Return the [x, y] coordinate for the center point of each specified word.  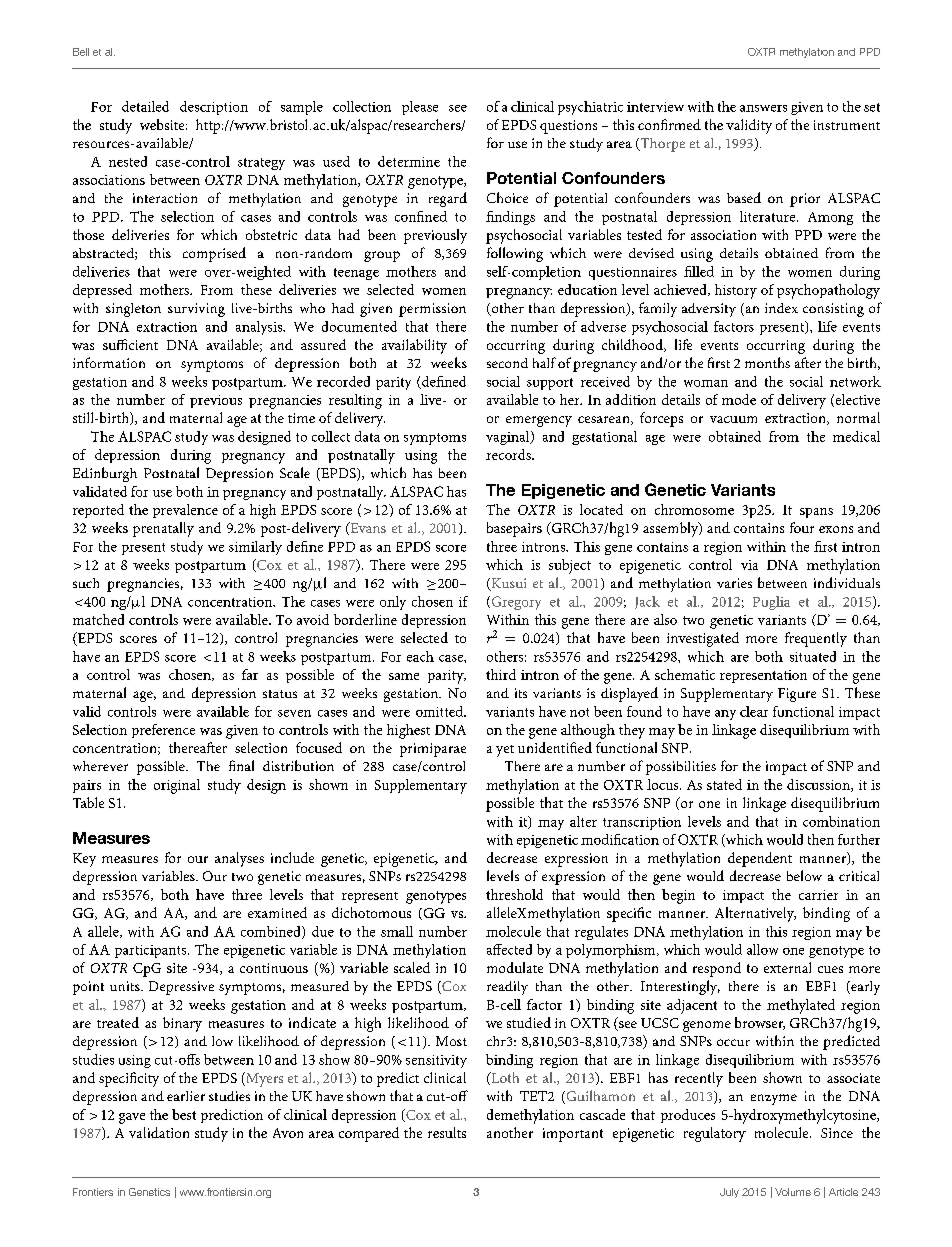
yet [505, 751]
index [781, 308]
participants [152, 951]
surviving [196, 310]
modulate [515, 967]
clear [754, 711]
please [420, 108]
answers [763, 108]
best [184, 1114]
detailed [145, 106]
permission [432, 310]
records [509, 454]
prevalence [185, 511]
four [802, 527]
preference [163, 731]
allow [762, 949]
